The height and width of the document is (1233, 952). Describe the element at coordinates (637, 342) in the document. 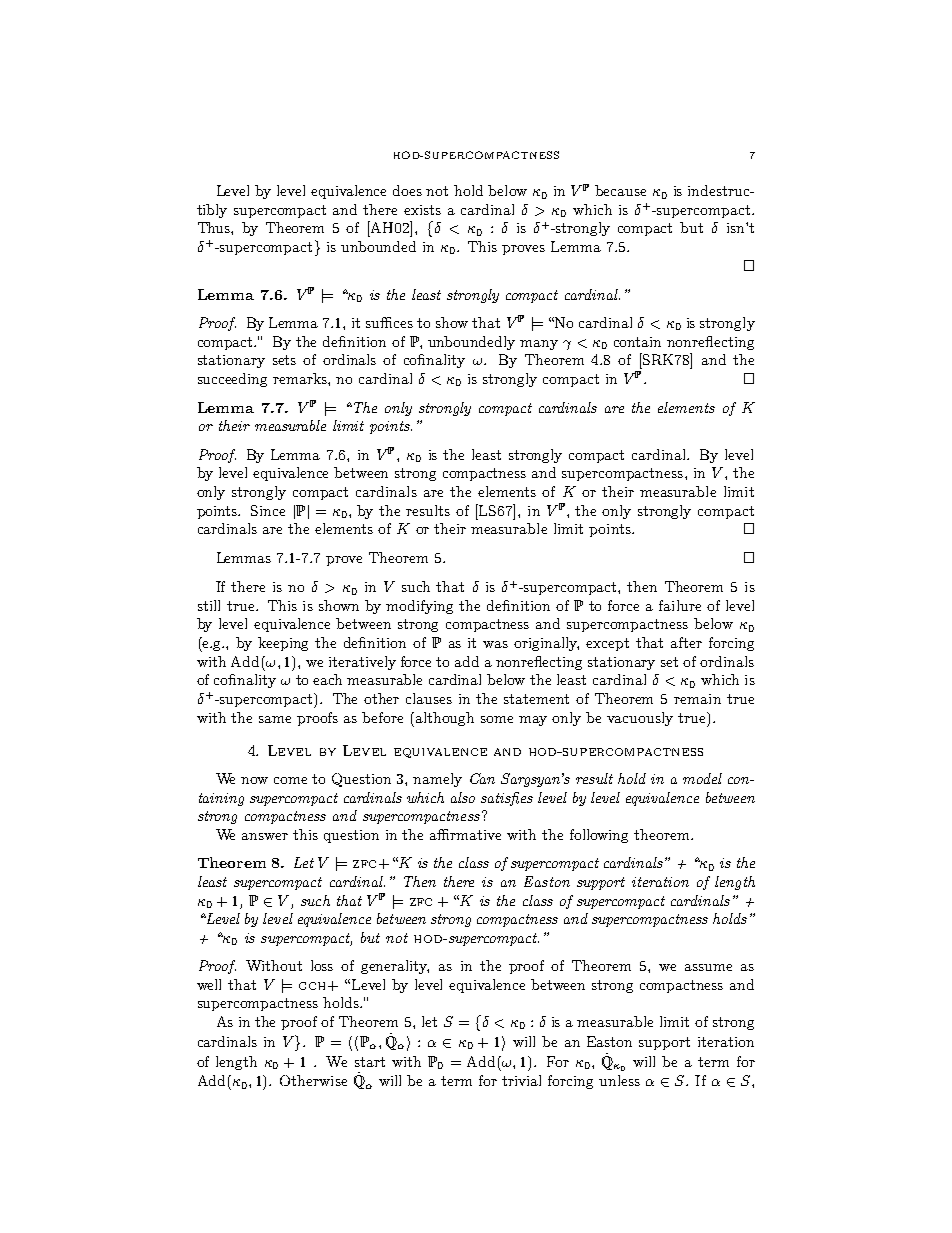

I see `contain` at that location.
